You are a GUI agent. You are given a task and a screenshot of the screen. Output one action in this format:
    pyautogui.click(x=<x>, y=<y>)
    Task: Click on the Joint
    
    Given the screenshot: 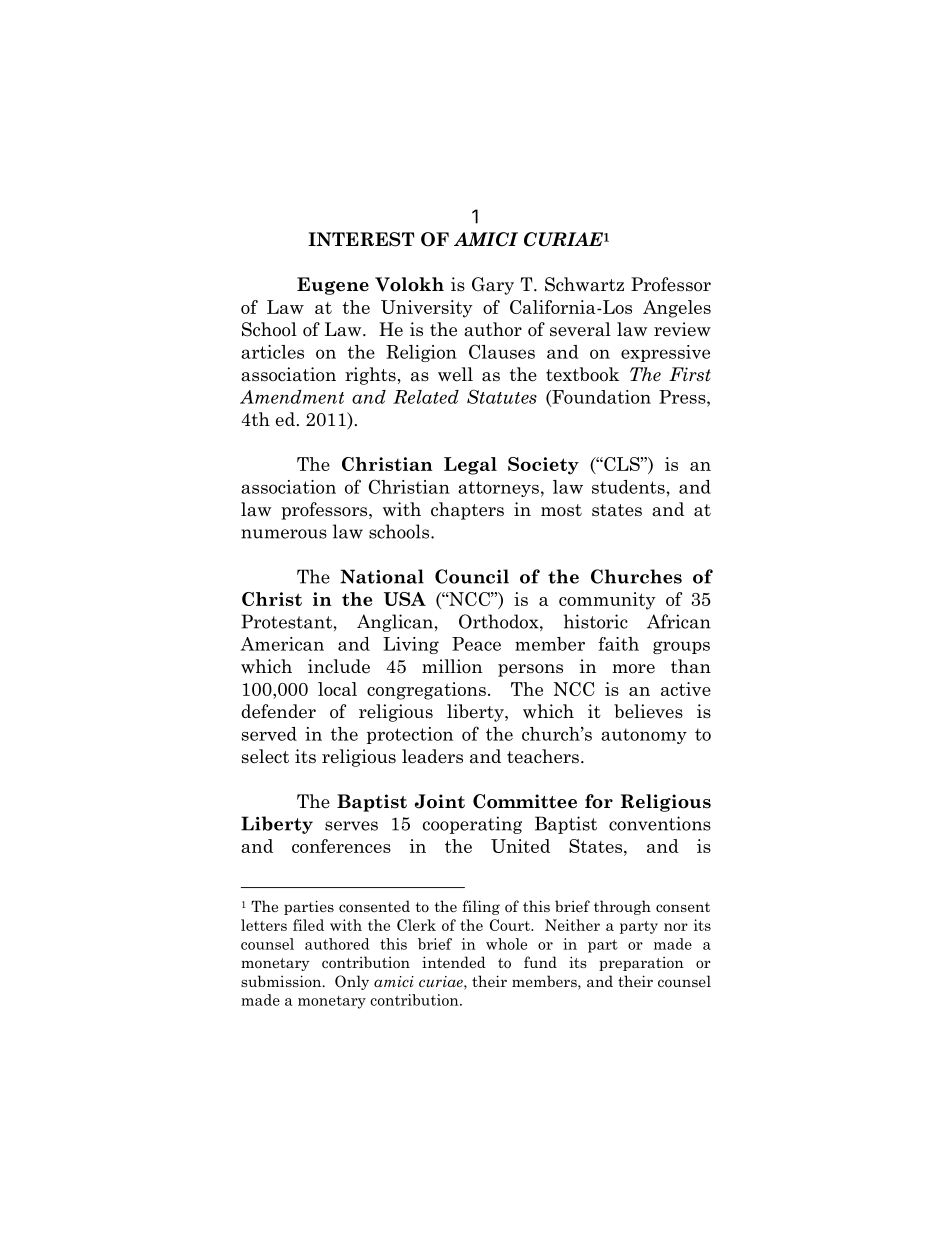 What is the action you would take?
    pyautogui.click(x=440, y=801)
